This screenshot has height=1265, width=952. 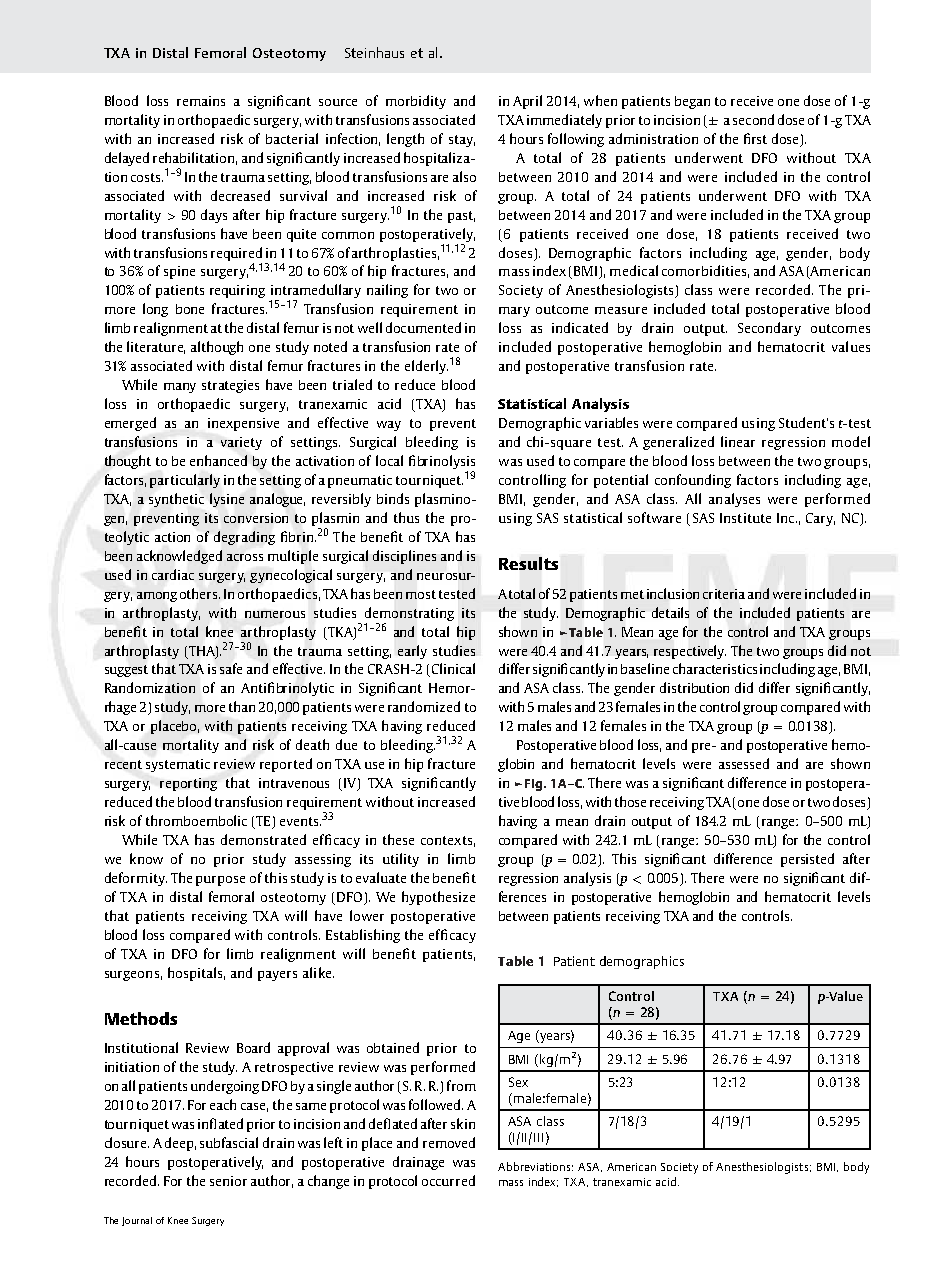 I want to click on occurred, so click(x=448, y=1180).
